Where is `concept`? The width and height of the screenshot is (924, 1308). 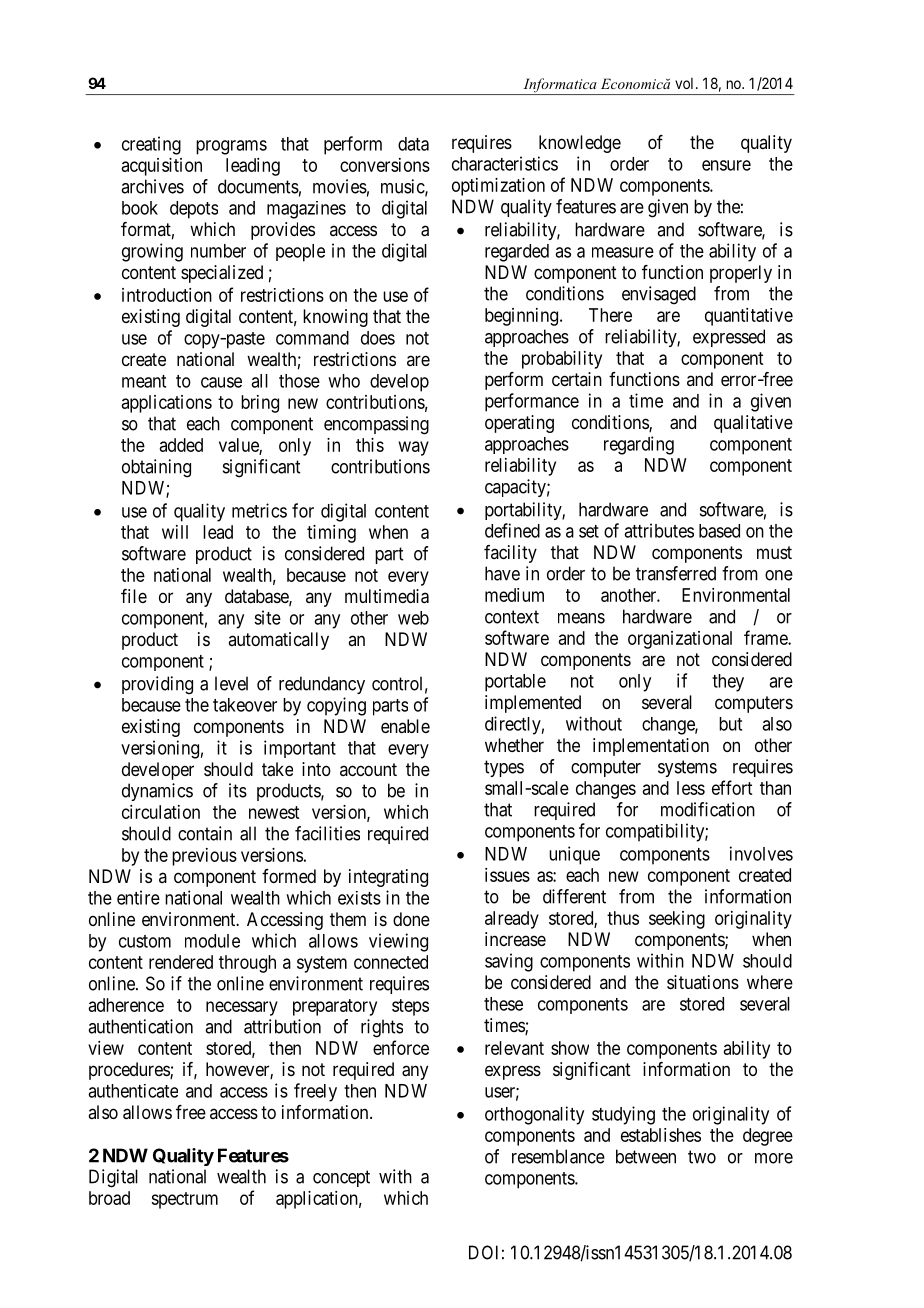
concept is located at coordinates (341, 1178).
